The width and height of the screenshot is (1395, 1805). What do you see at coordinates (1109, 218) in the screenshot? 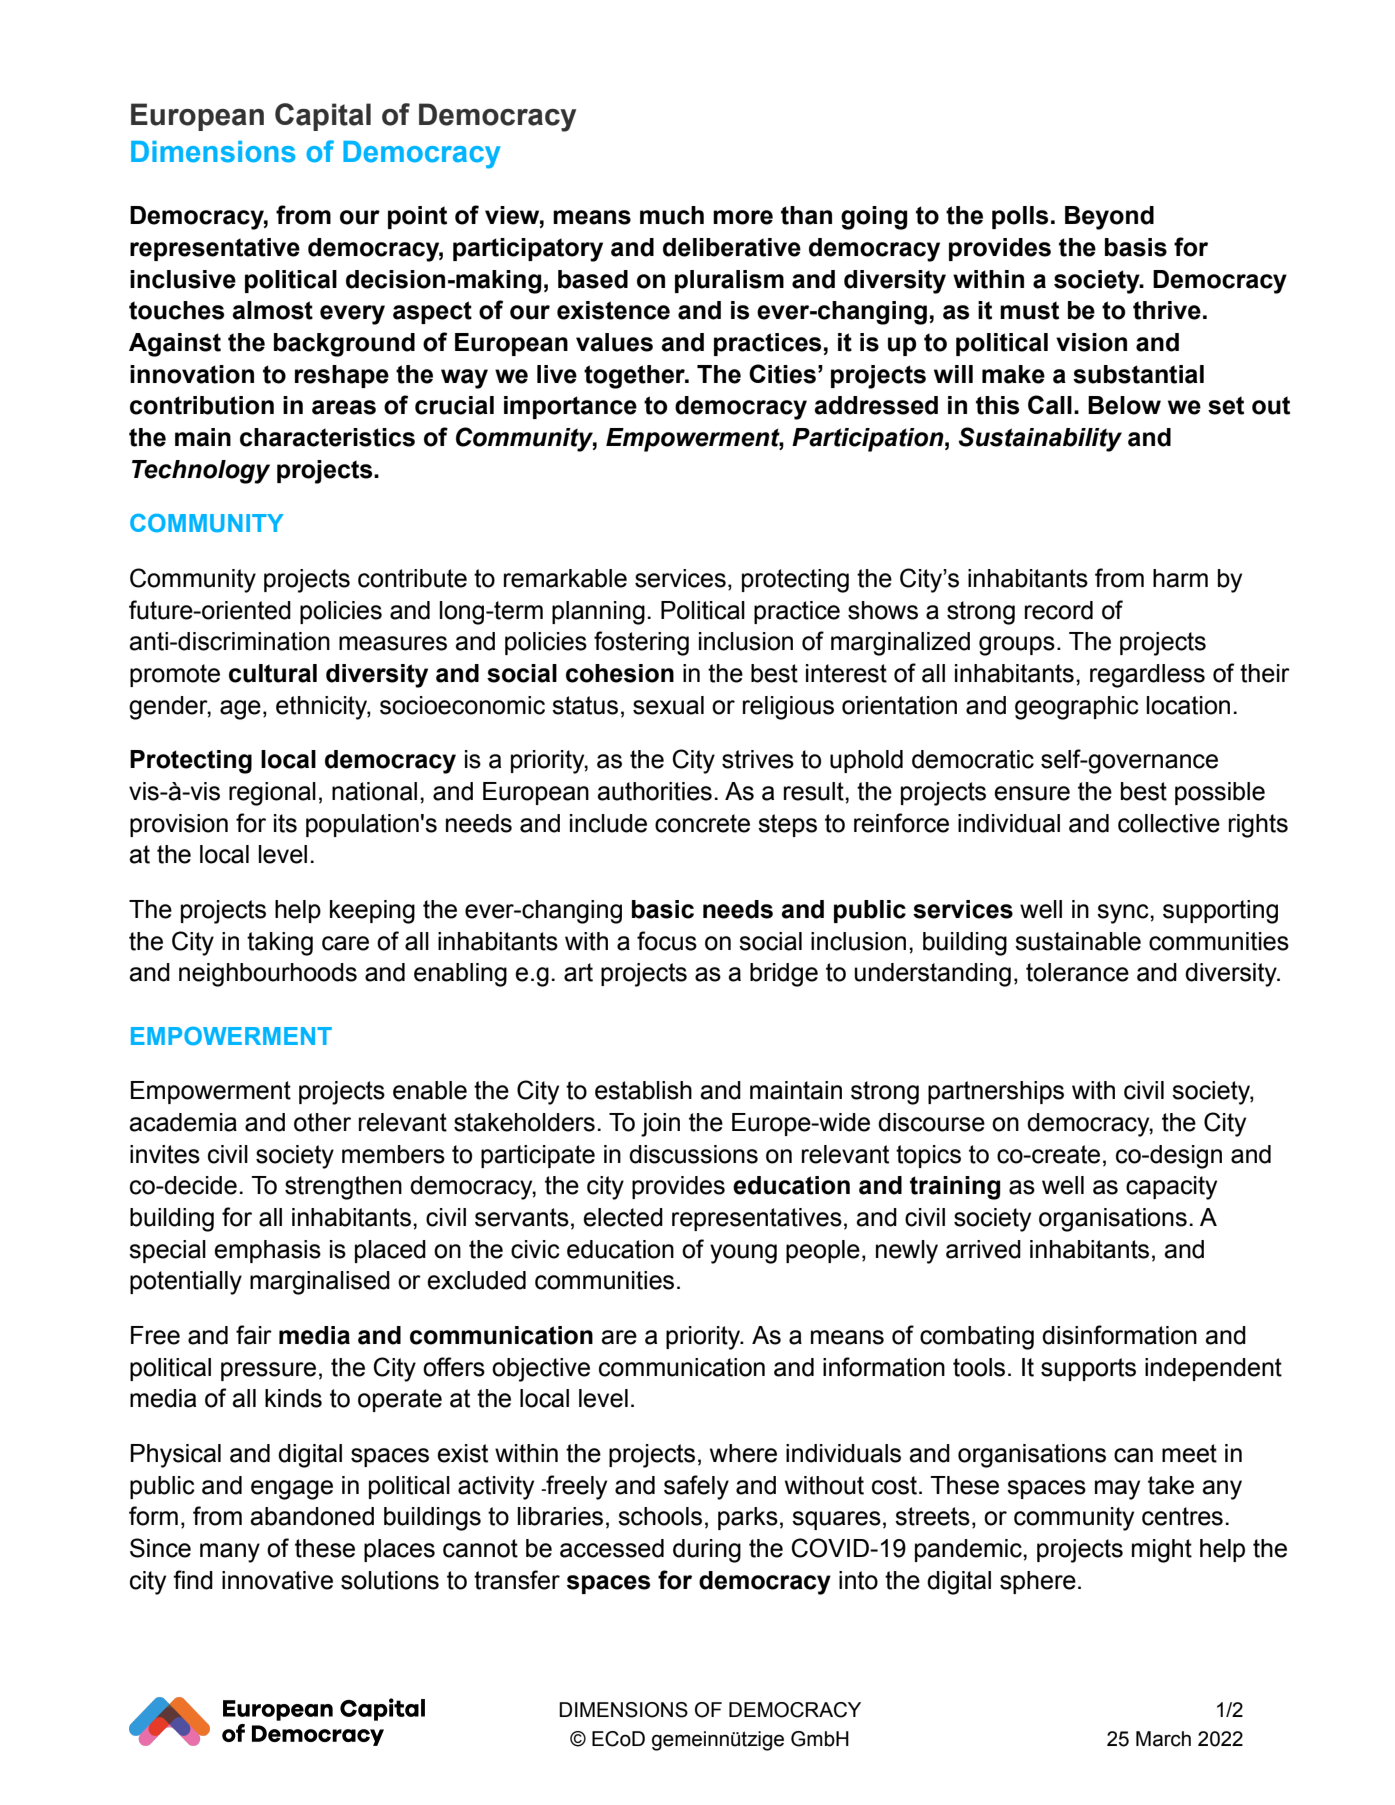
I see `Beyond` at bounding box center [1109, 218].
